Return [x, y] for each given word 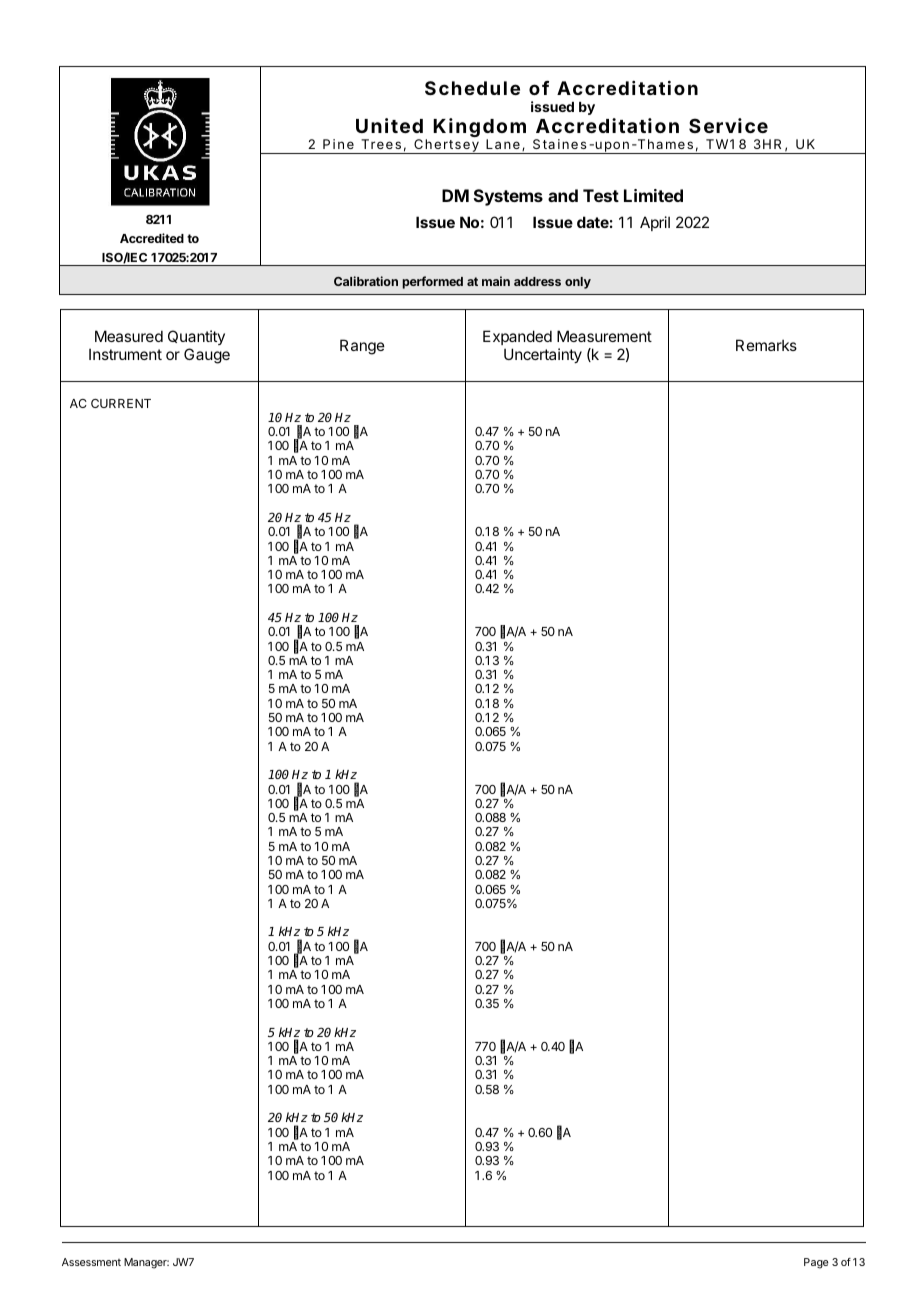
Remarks [766, 345]
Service [728, 125]
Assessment [91, 1262]
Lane [503, 144]
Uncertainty [543, 355]
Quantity [196, 337]
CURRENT [121, 403]
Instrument [125, 354]
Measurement [604, 336]
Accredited [152, 238]
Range [362, 347]
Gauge [207, 356]
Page [816, 1263]
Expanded [517, 337]
